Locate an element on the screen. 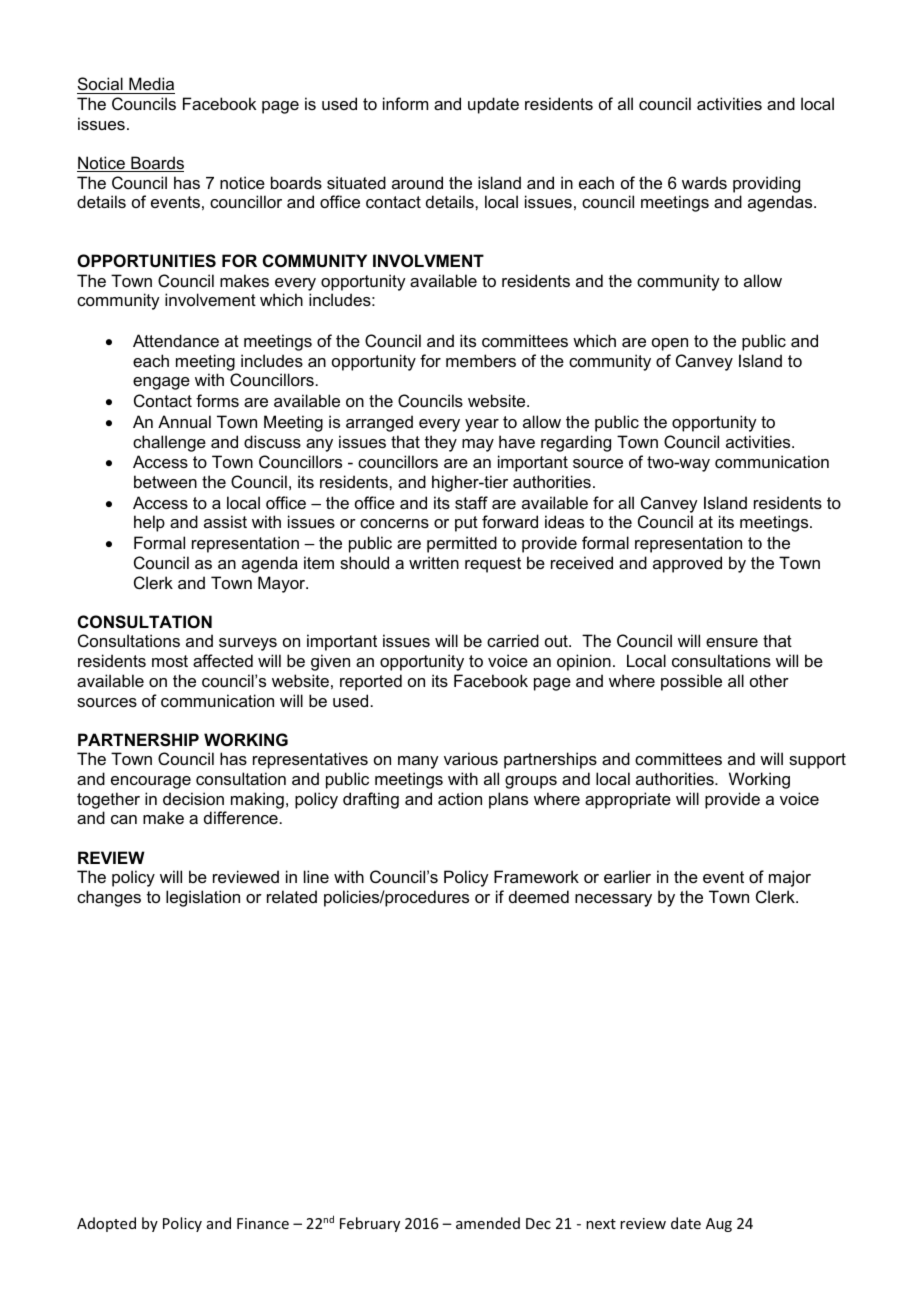 Image resolution: width=924 pixels, height=1308 pixels. most is located at coordinates (170, 661).
